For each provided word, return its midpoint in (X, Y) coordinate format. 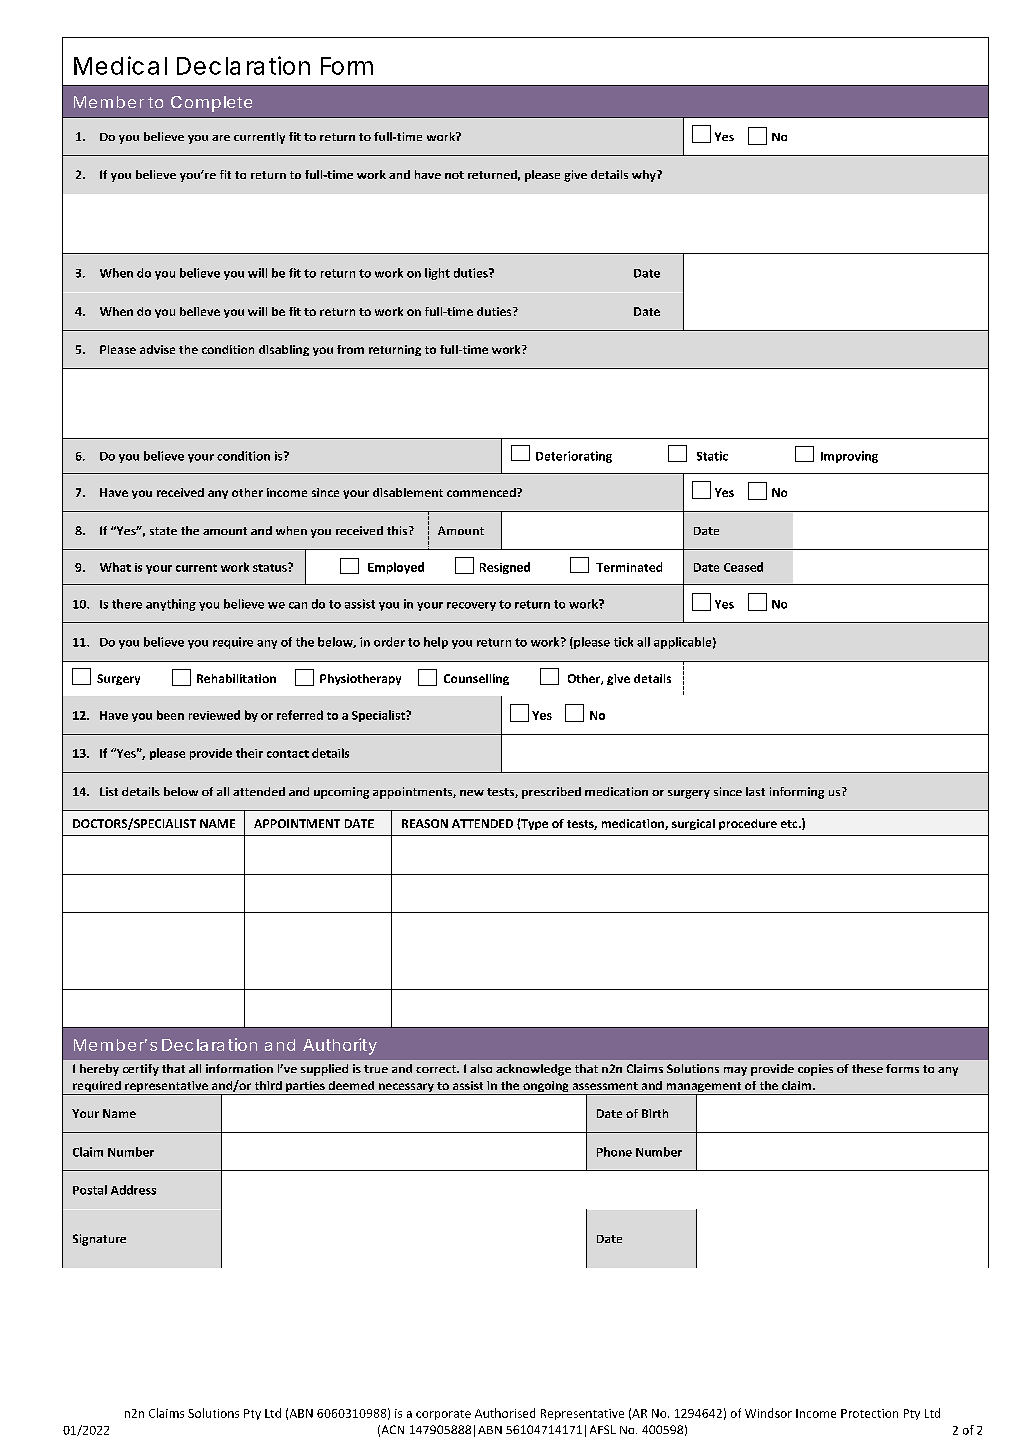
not (454, 175)
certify (141, 1070)
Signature (99, 1240)
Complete (211, 104)
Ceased (743, 567)
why (645, 176)
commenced (482, 492)
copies (815, 1070)
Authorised (505, 1413)
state (163, 531)
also (481, 1068)
